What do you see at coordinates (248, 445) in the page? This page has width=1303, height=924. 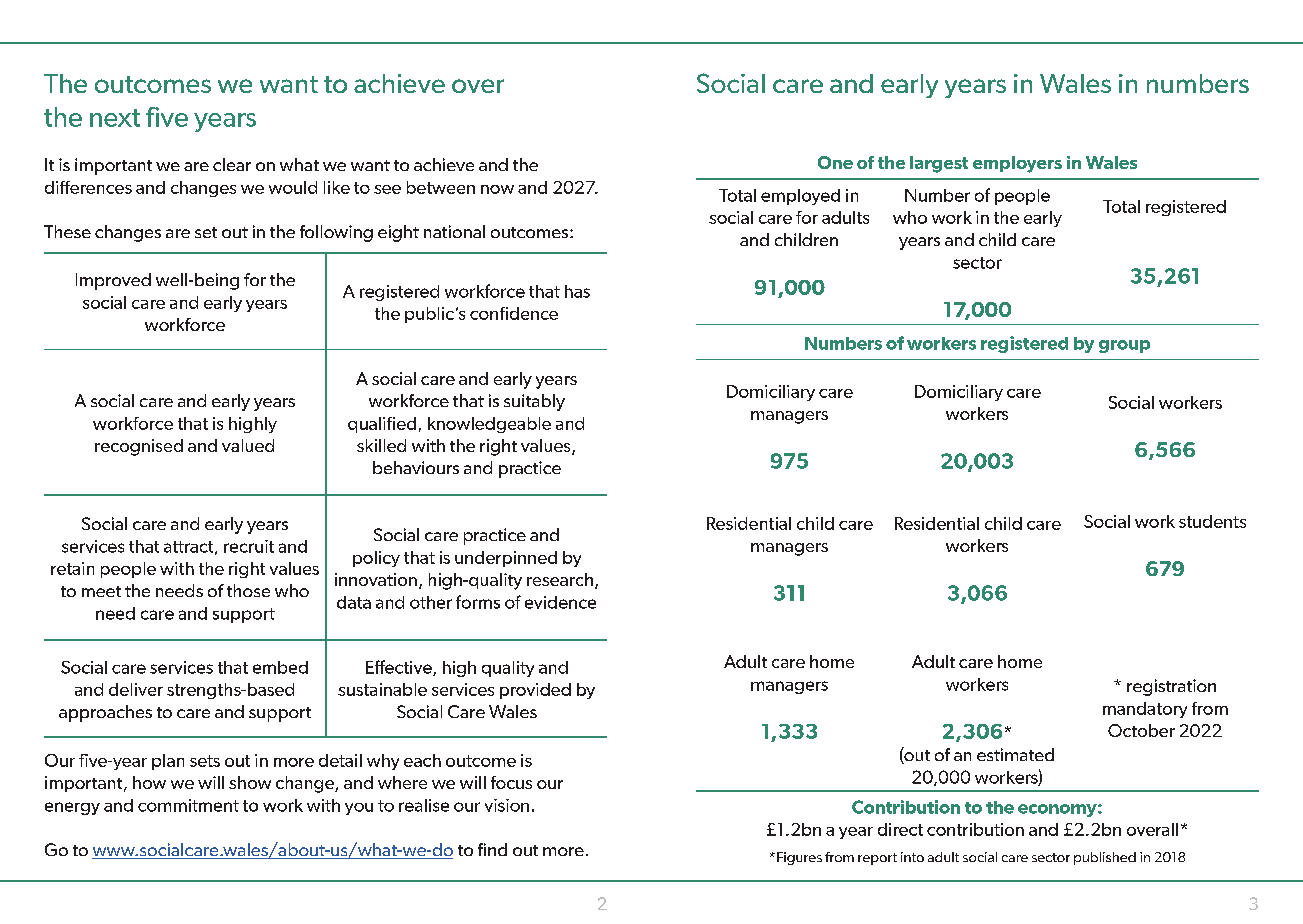 I see `valued` at bounding box center [248, 445].
